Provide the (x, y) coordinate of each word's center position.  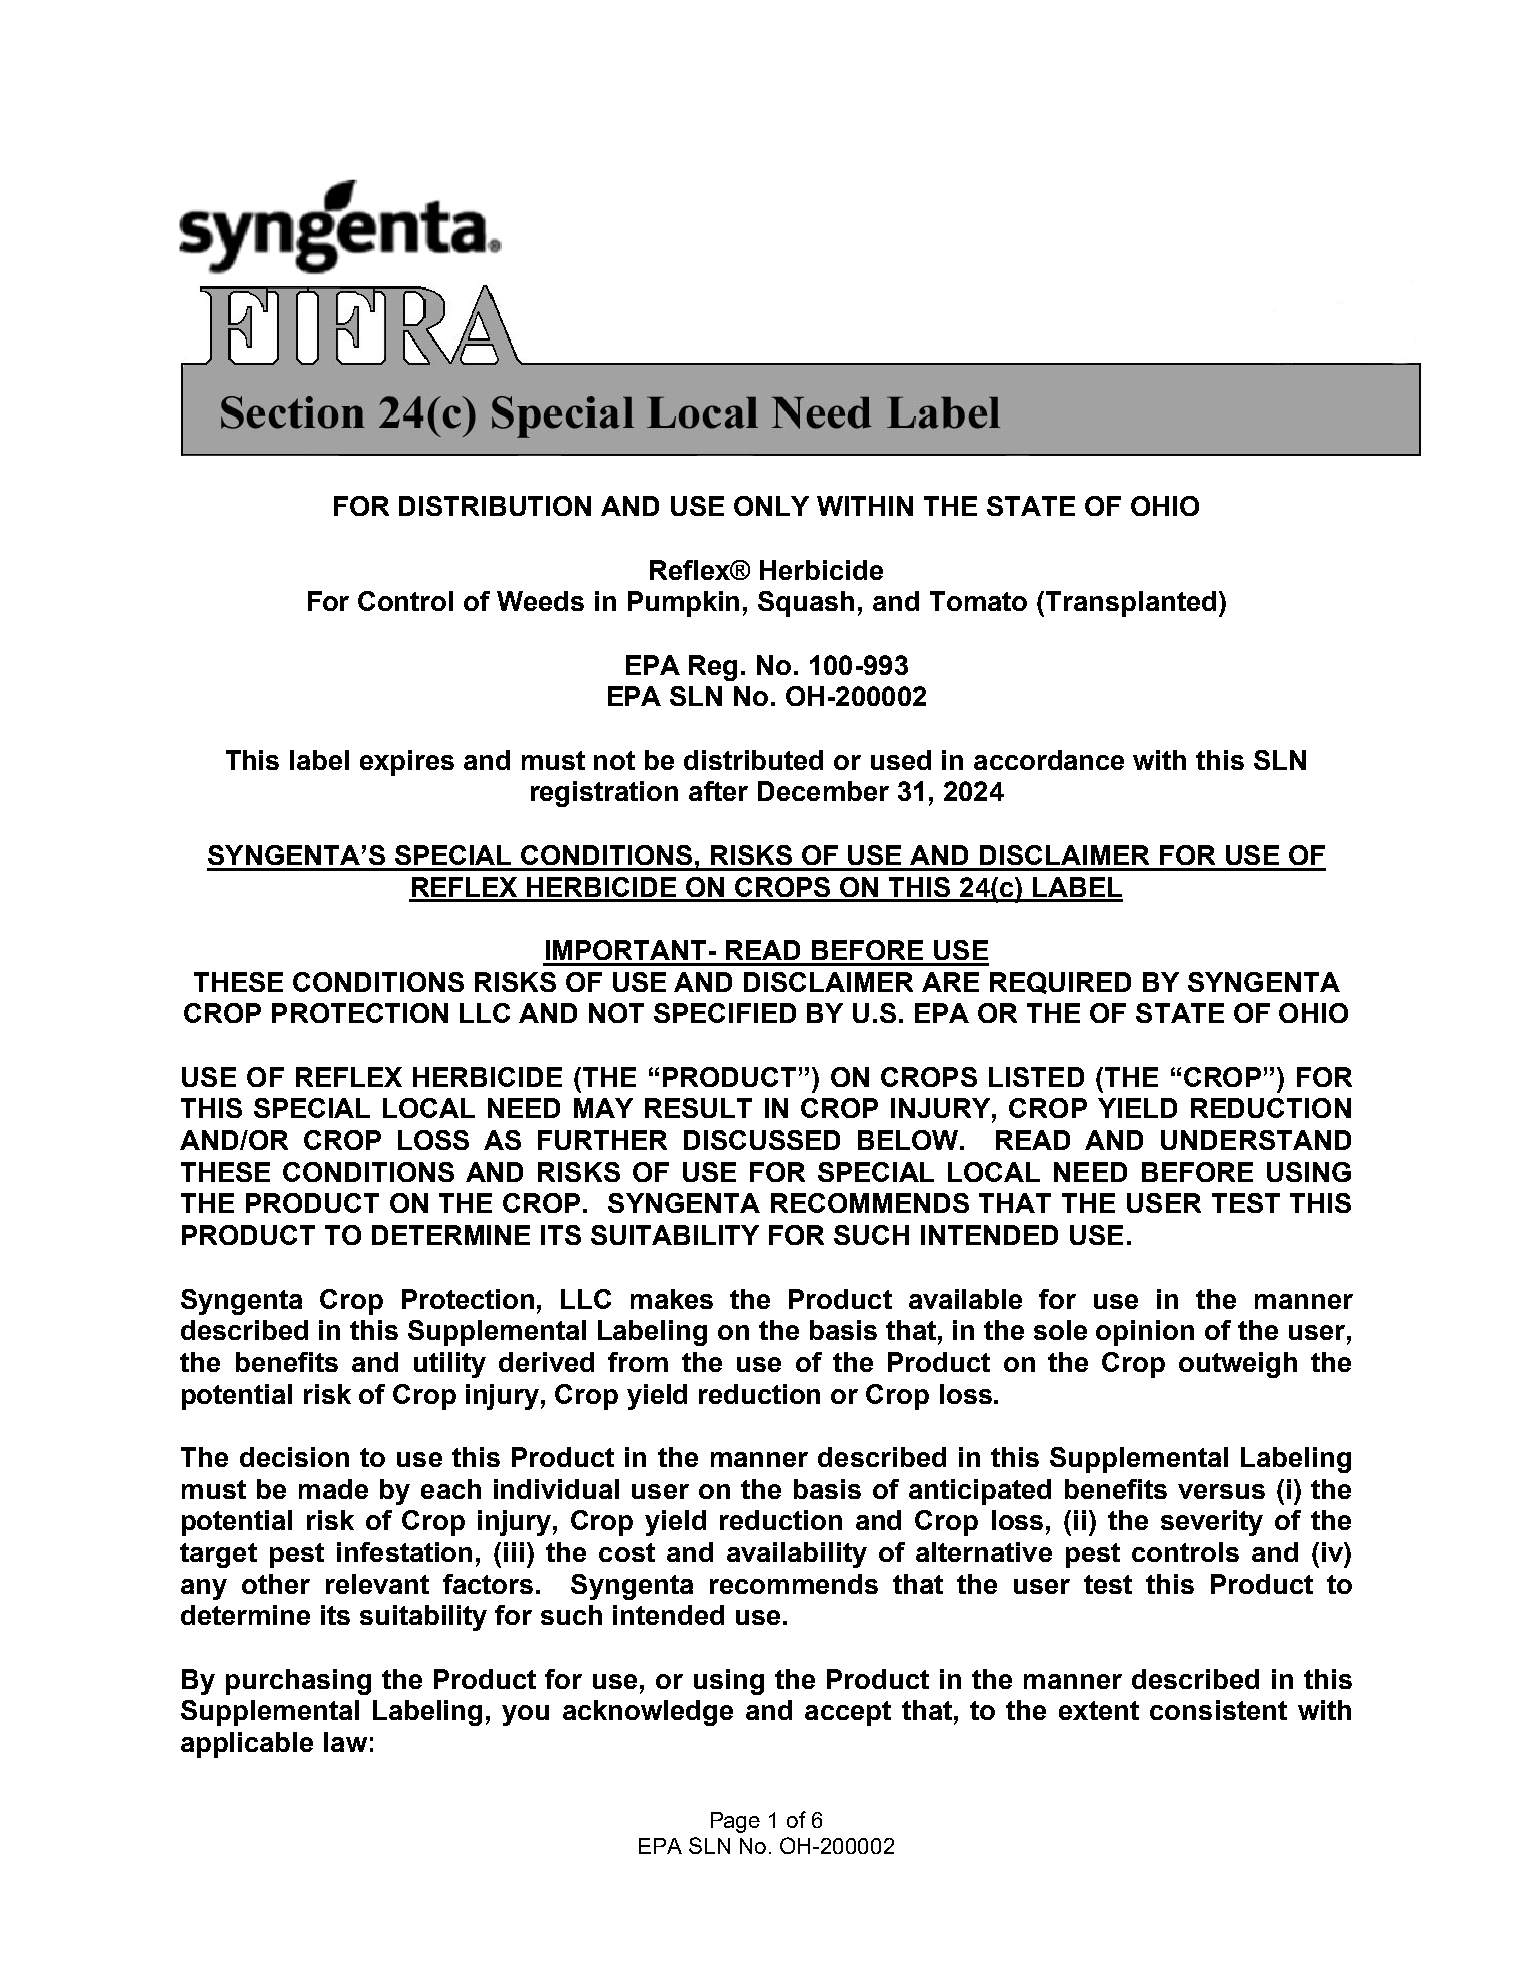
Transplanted (1129, 604)
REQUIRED (1060, 983)
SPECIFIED (725, 1013)
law (345, 1742)
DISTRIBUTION (495, 506)
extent (1099, 1710)
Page (735, 1822)
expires (407, 763)
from (638, 1362)
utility (450, 1365)
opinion (1145, 1333)
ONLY (771, 506)
